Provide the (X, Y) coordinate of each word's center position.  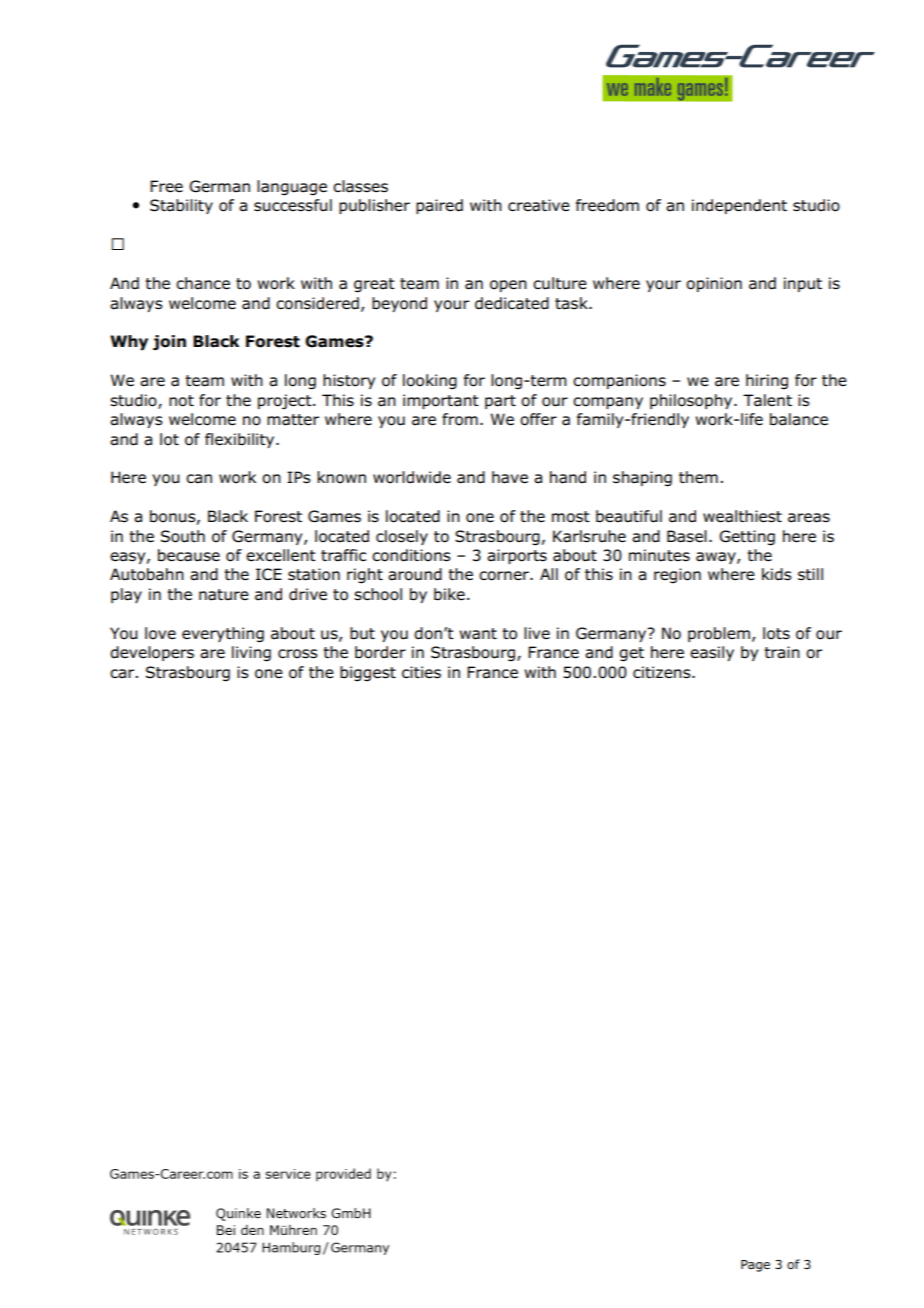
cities (421, 672)
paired (439, 206)
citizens (663, 672)
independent (739, 206)
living (251, 654)
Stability (181, 206)
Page (755, 1266)
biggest (368, 674)
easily (712, 653)
